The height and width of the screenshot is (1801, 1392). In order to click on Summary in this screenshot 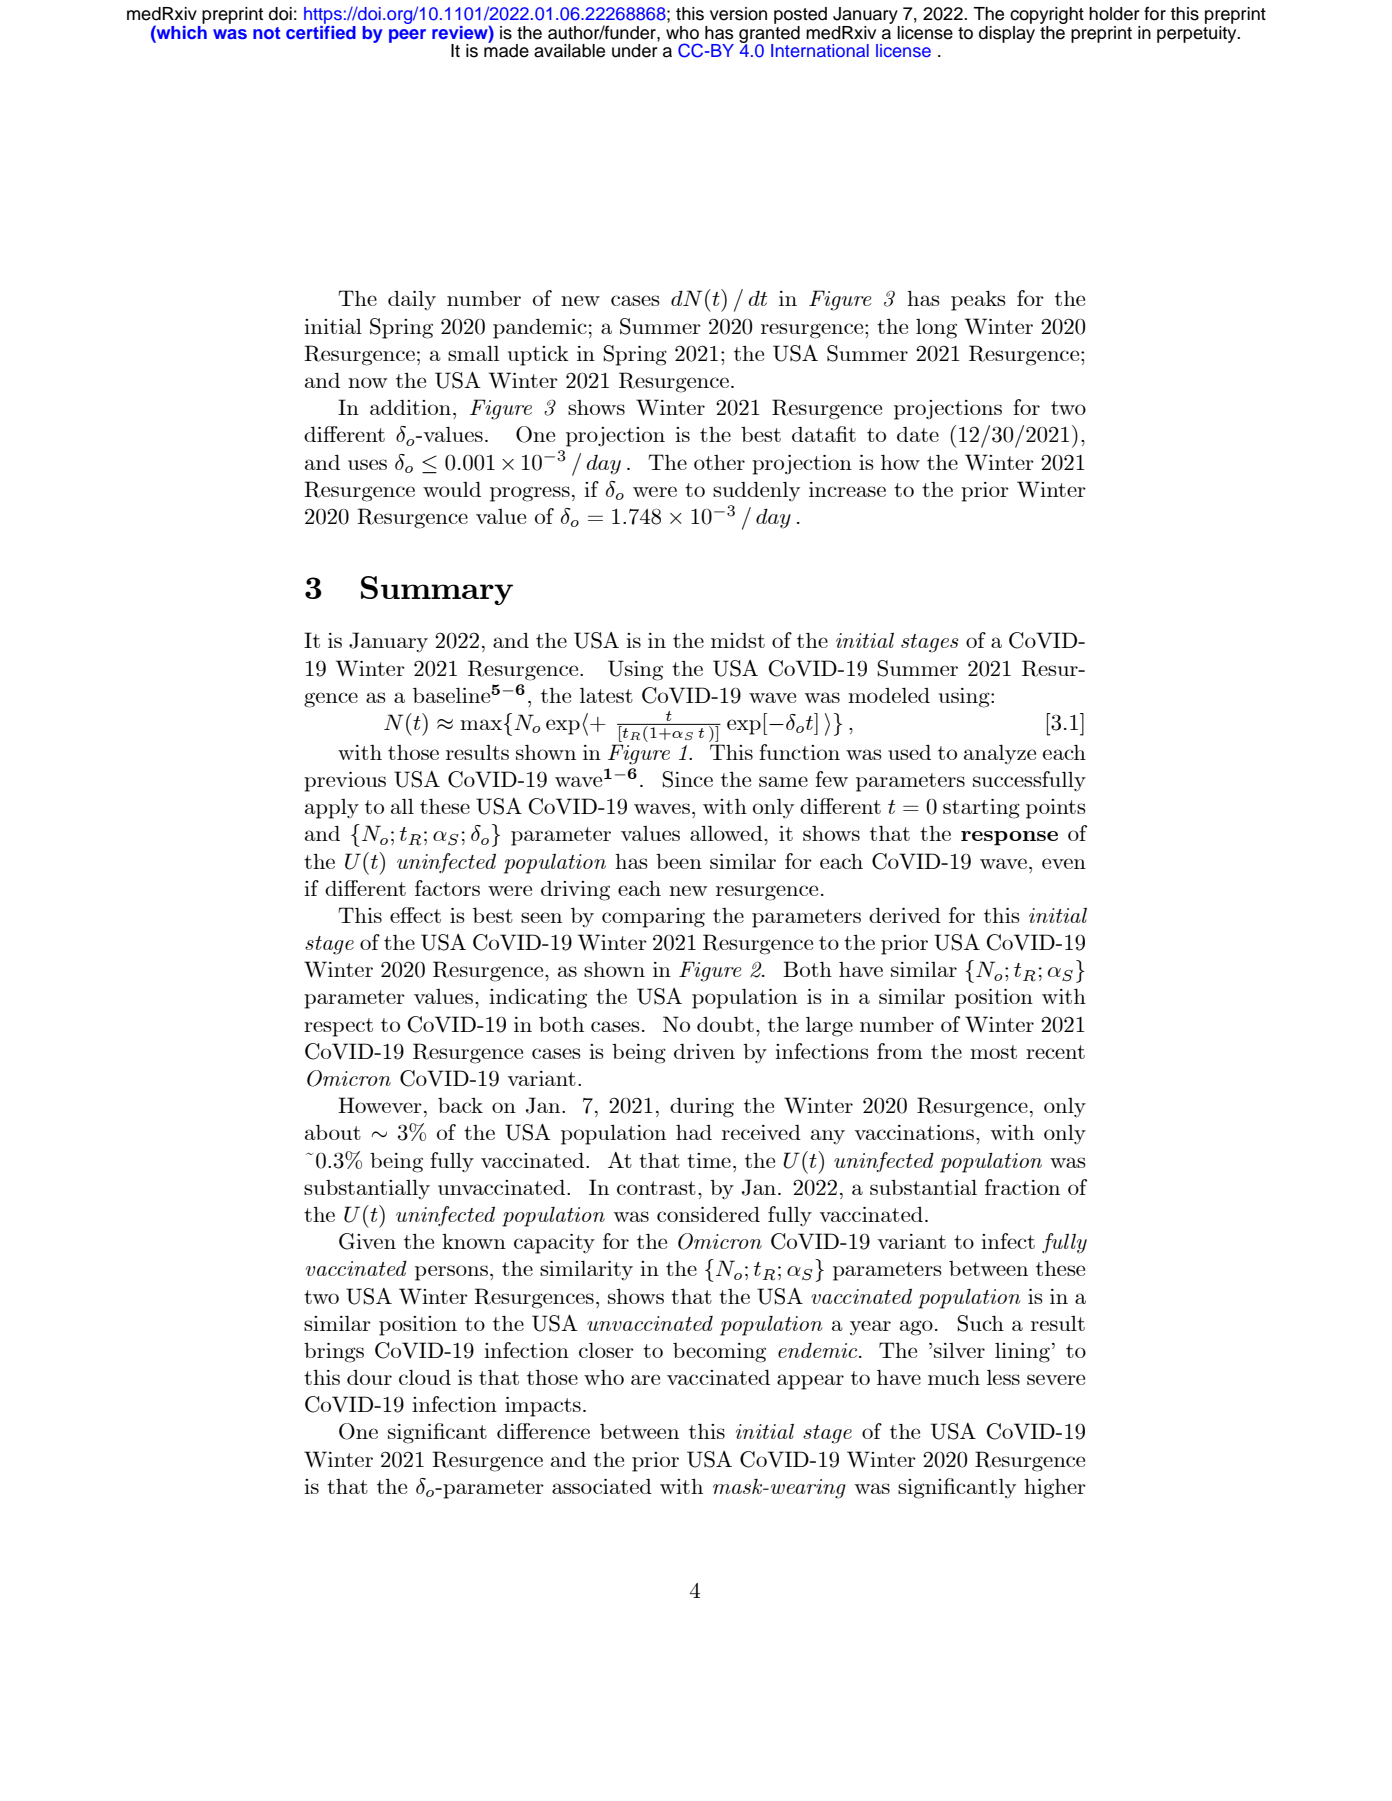, I will do `click(437, 590)`.
